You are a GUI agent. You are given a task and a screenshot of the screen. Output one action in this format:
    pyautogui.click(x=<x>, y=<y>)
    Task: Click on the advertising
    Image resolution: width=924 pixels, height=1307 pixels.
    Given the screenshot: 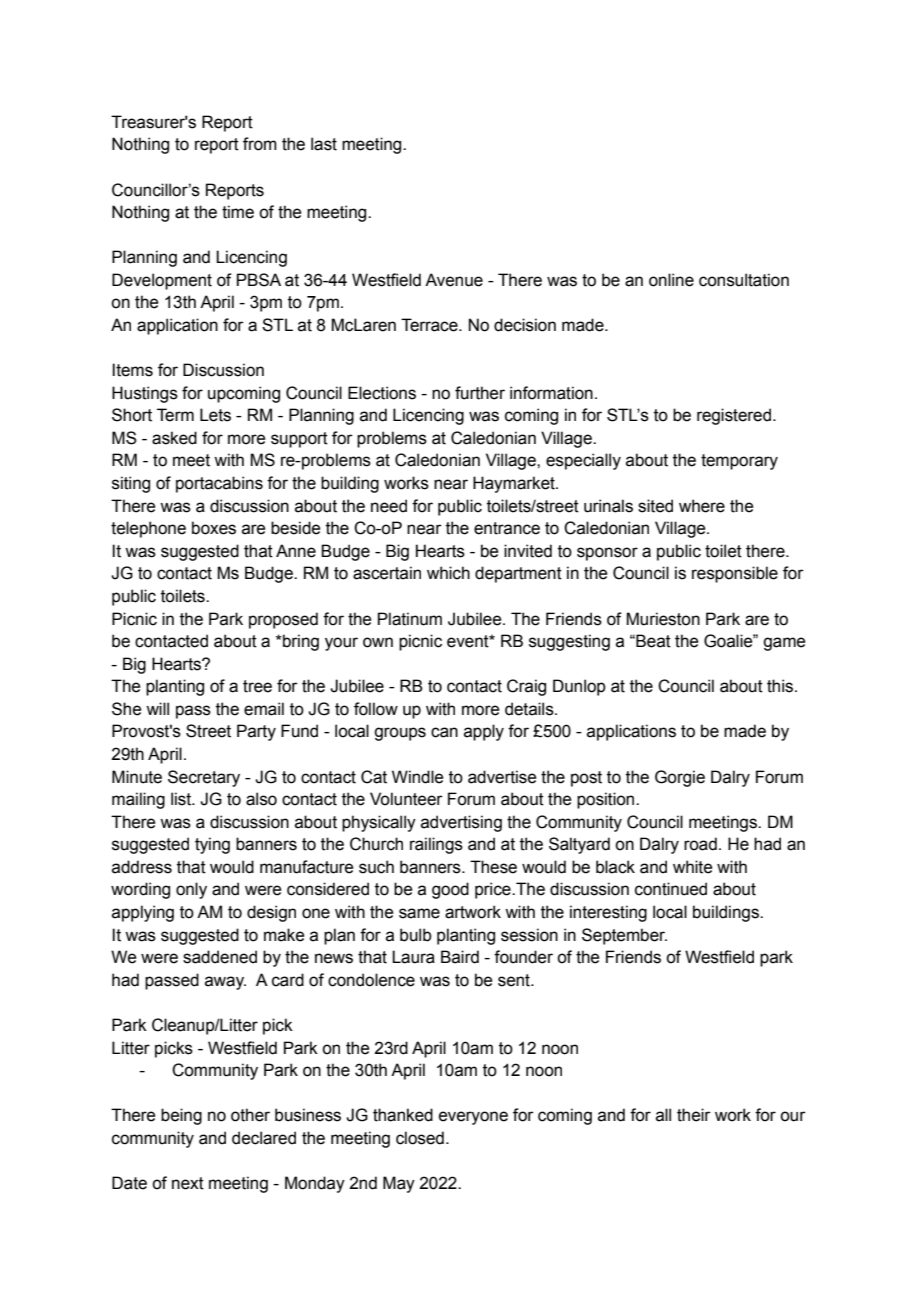 What is the action you would take?
    pyautogui.click(x=461, y=823)
